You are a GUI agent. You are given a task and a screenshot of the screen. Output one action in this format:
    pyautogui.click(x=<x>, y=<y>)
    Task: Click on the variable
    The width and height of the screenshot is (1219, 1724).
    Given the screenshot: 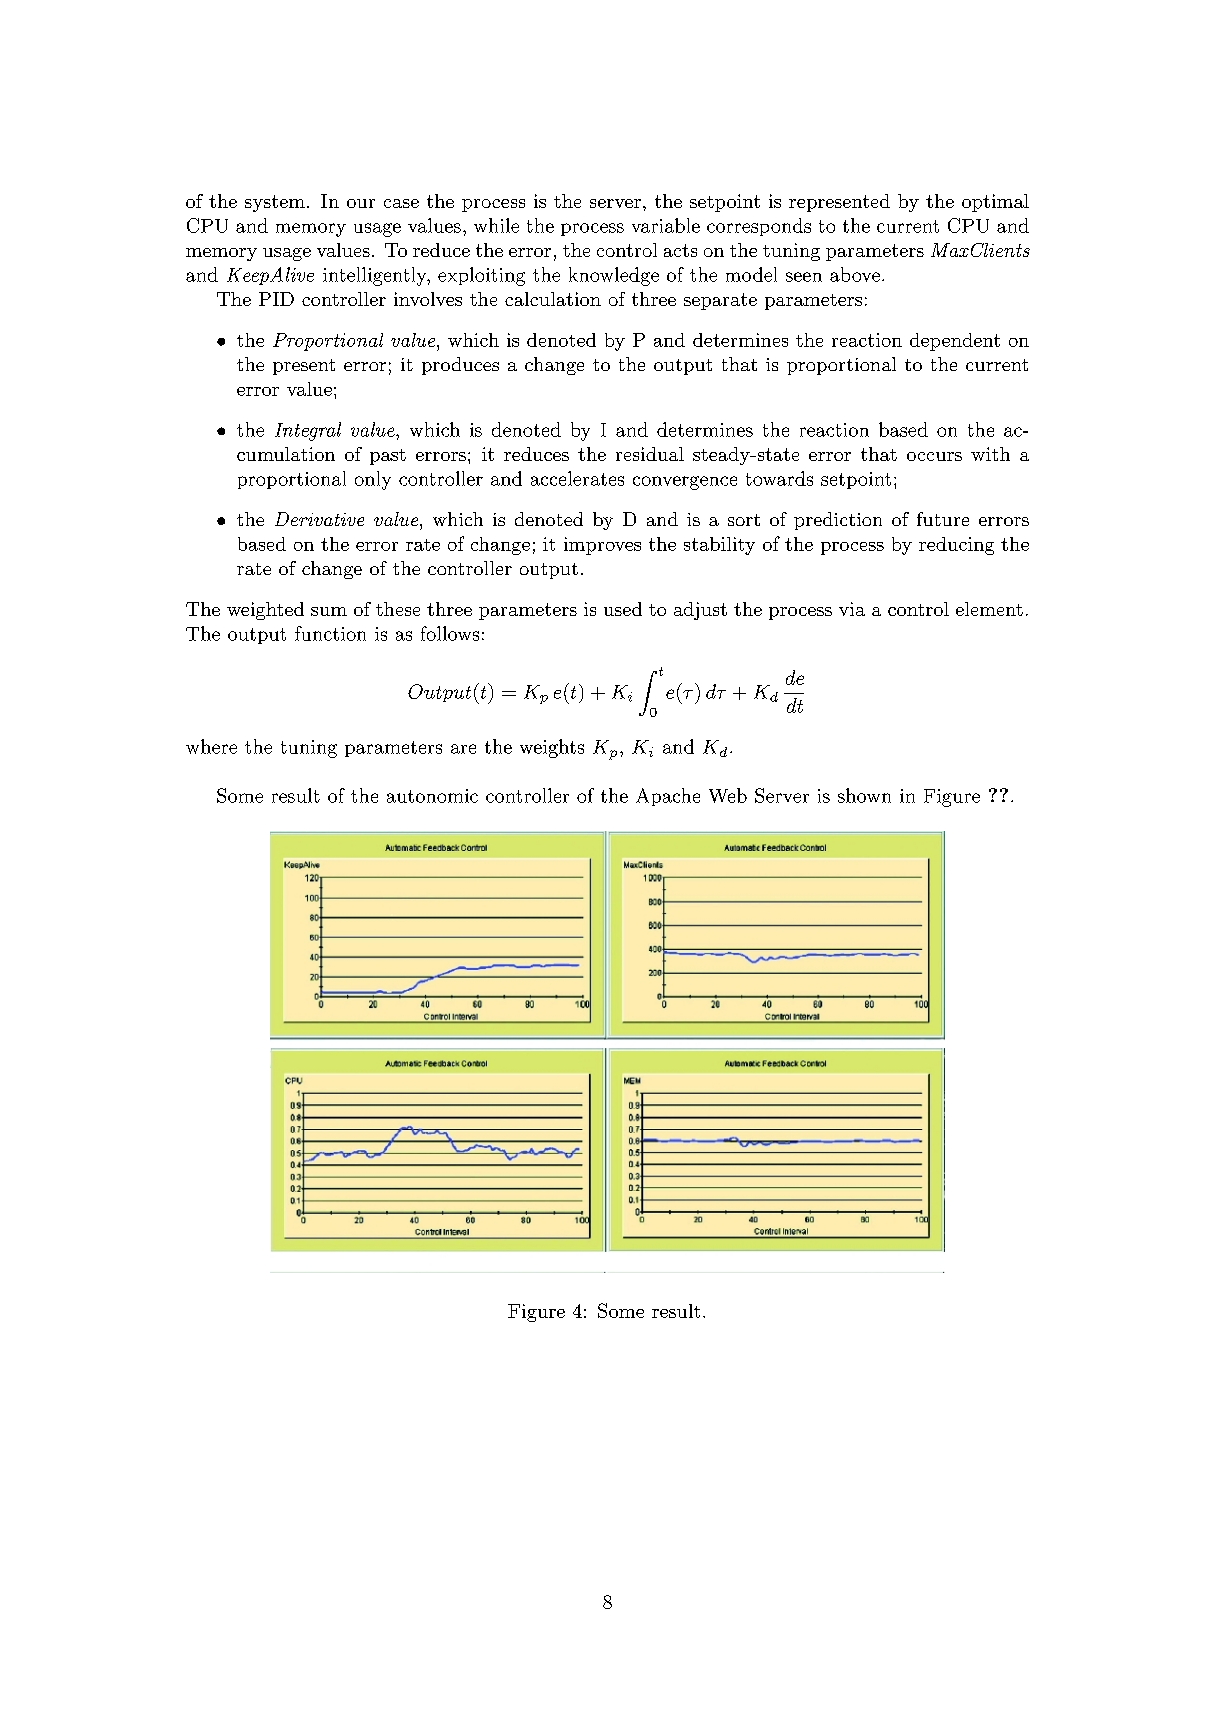 What is the action you would take?
    pyautogui.click(x=666, y=225)
